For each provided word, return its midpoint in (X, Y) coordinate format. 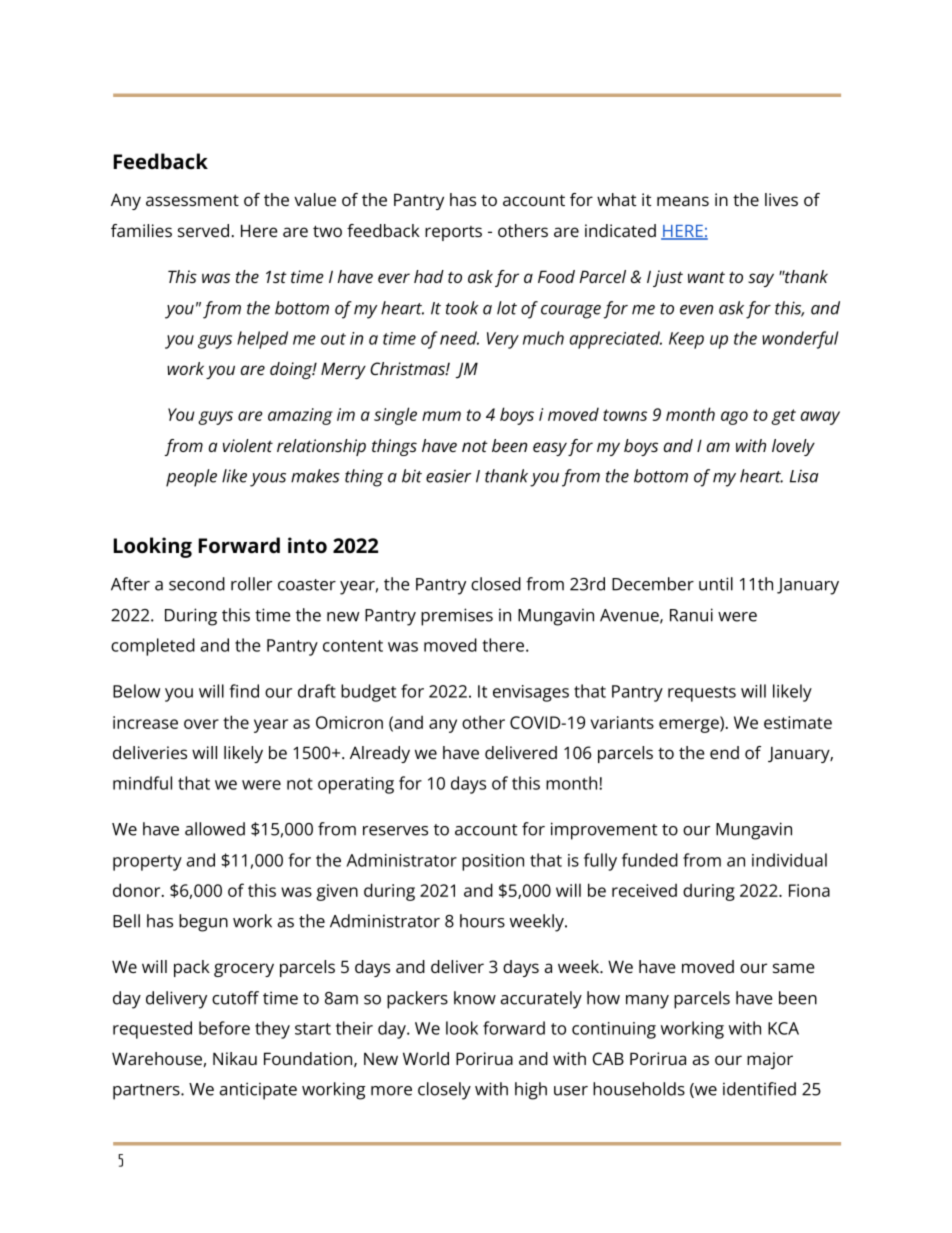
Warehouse (157, 1058)
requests (702, 694)
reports (453, 233)
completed (153, 647)
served (203, 230)
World (426, 1058)
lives (781, 199)
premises (457, 617)
